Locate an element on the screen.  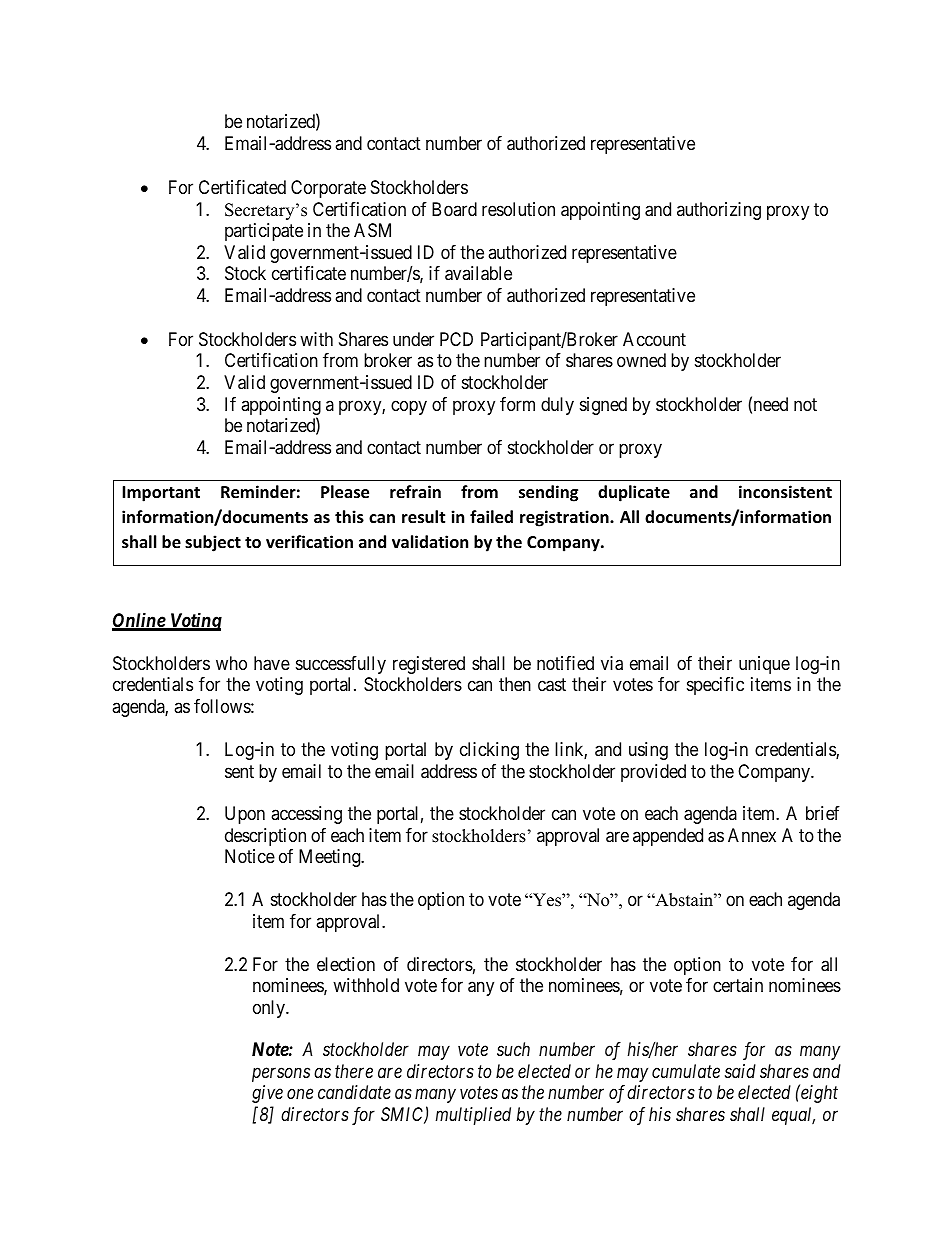
give is located at coordinates (267, 1094).
